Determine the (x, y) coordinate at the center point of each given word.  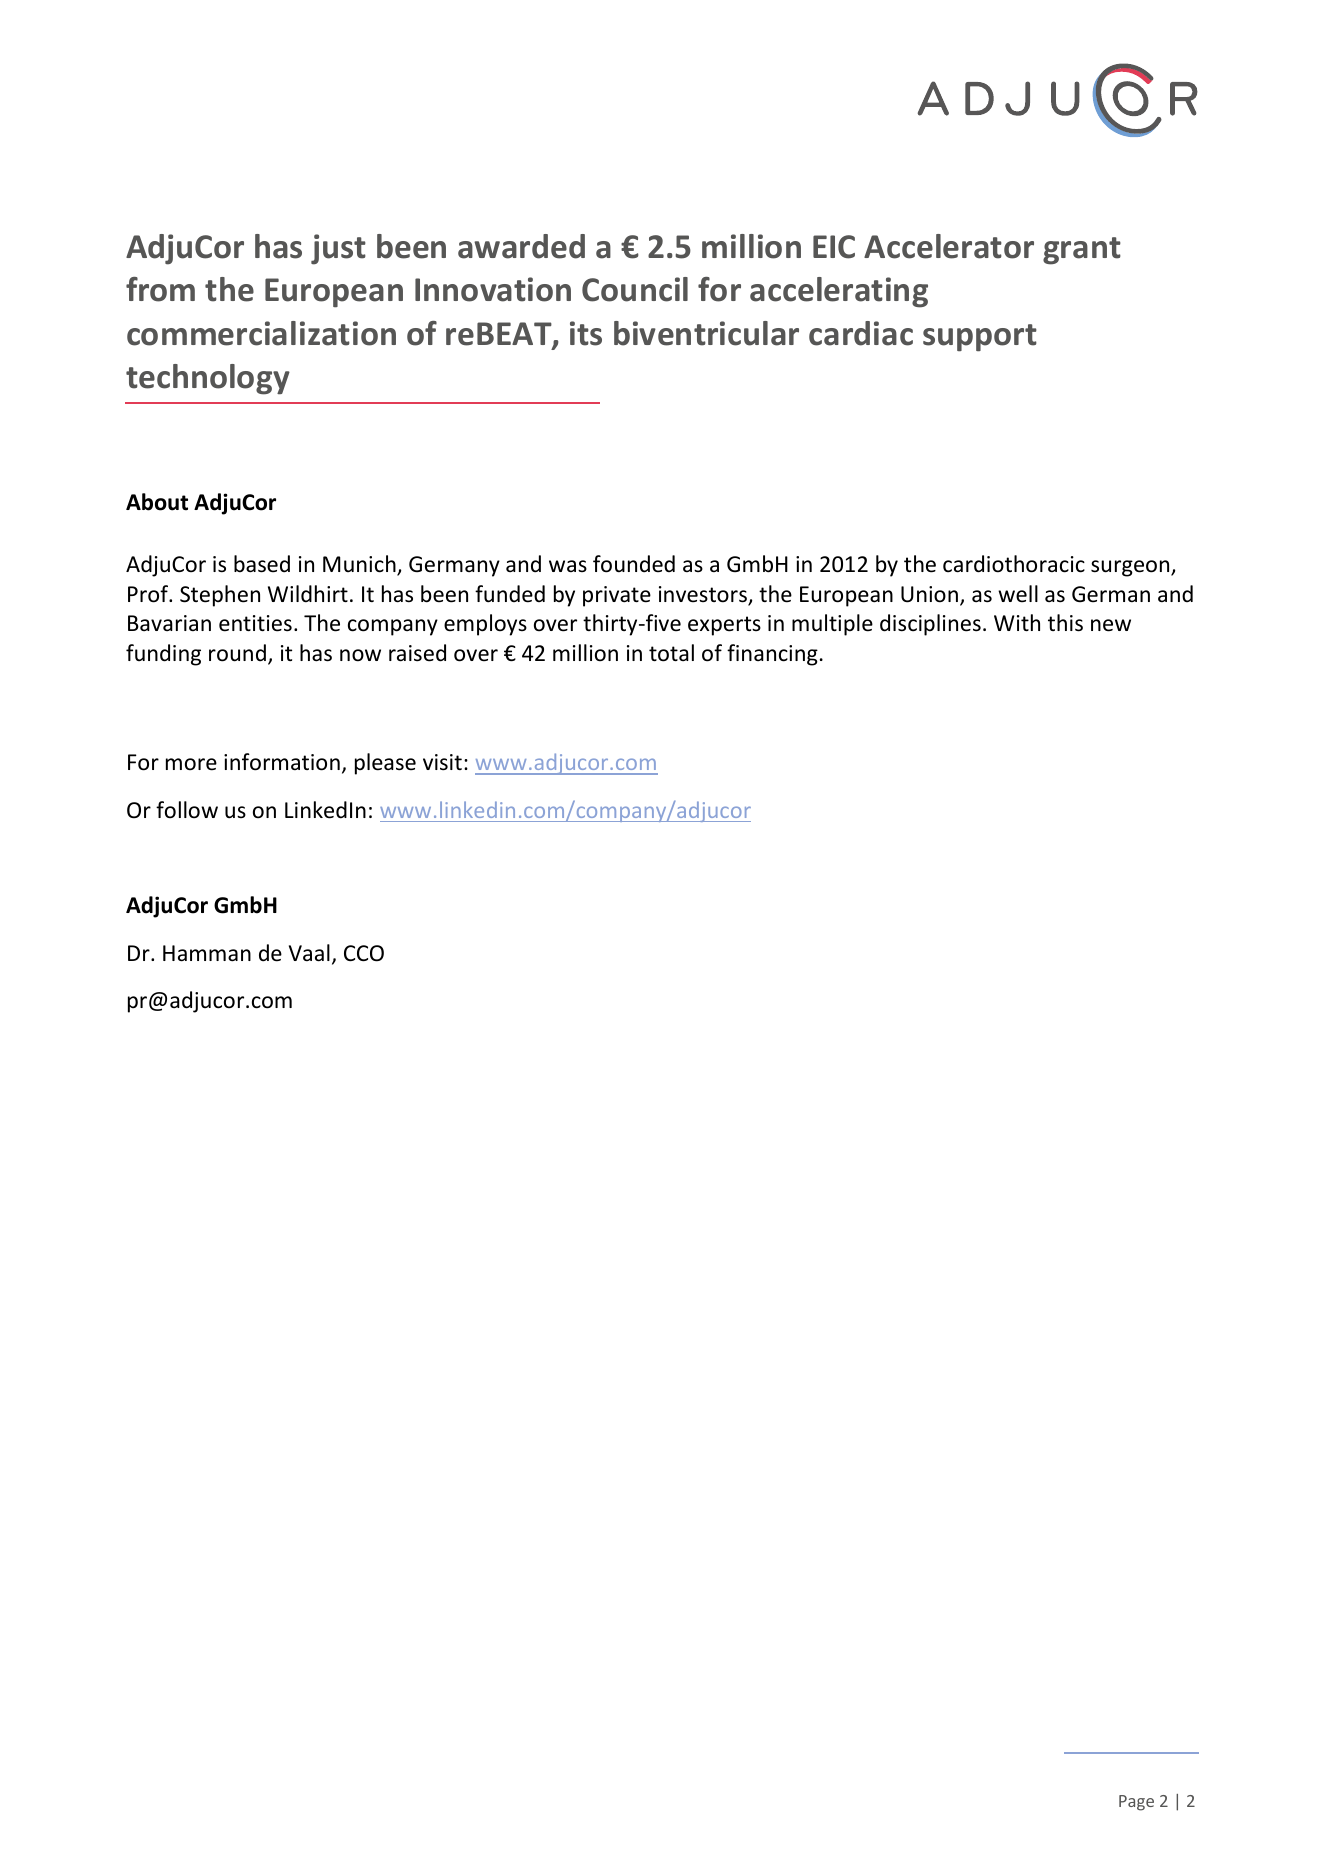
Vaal (309, 953)
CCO (364, 953)
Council (635, 289)
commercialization (261, 333)
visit (442, 762)
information (282, 762)
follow (187, 810)
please (385, 764)
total (671, 653)
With (1017, 622)
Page (1136, 1803)
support (980, 338)
